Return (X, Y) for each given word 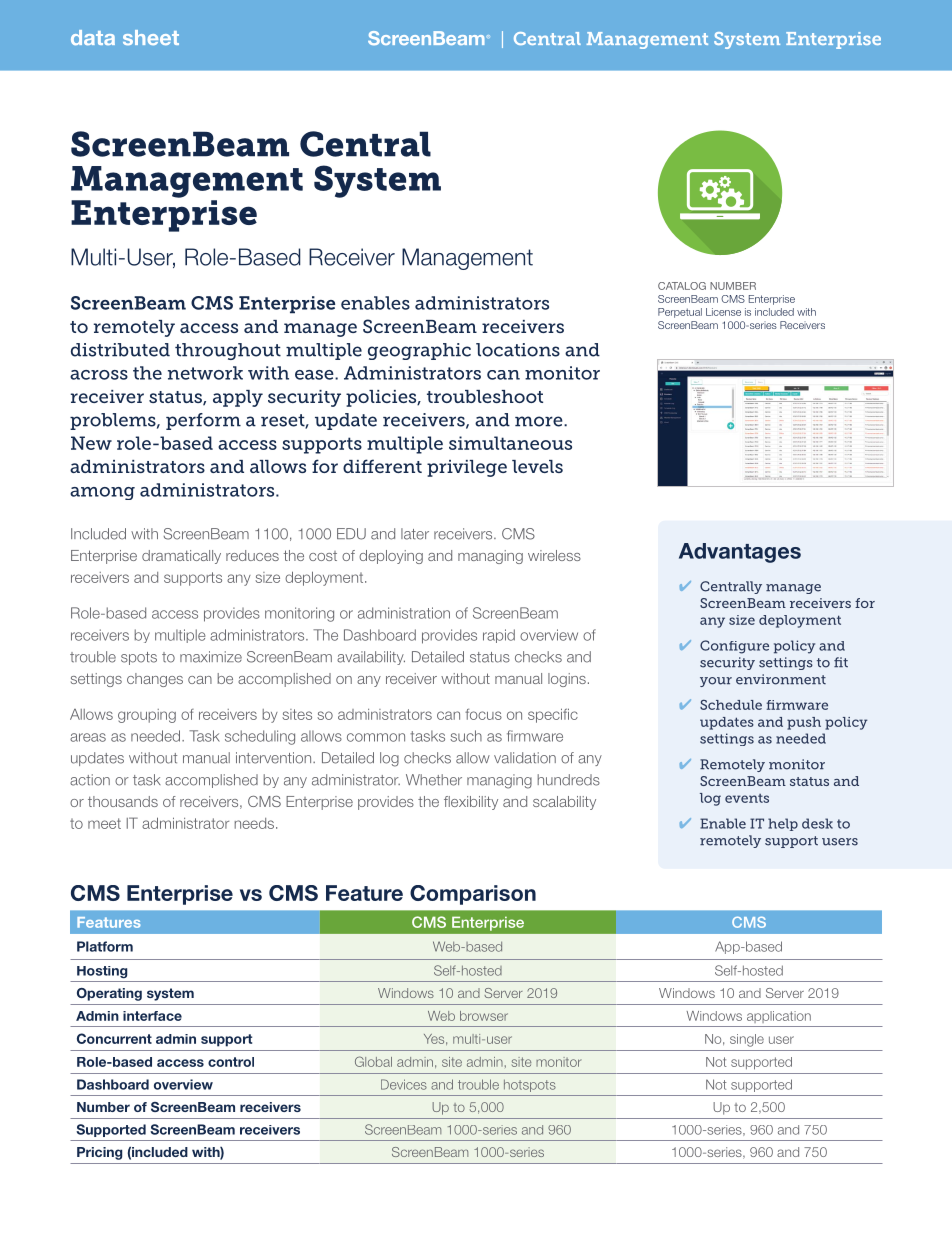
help (783, 824)
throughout (228, 351)
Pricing (99, 1153)
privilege (467, 468)
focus (483, 714)
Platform (105, 946)
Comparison (473, 895)
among (102, 493)
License (723, 312)
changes (155, 680)
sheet (151, 37)
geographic (419, 351)
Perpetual (680, 313)
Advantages (740, 553)
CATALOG (682, 286)
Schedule (731, 705)
